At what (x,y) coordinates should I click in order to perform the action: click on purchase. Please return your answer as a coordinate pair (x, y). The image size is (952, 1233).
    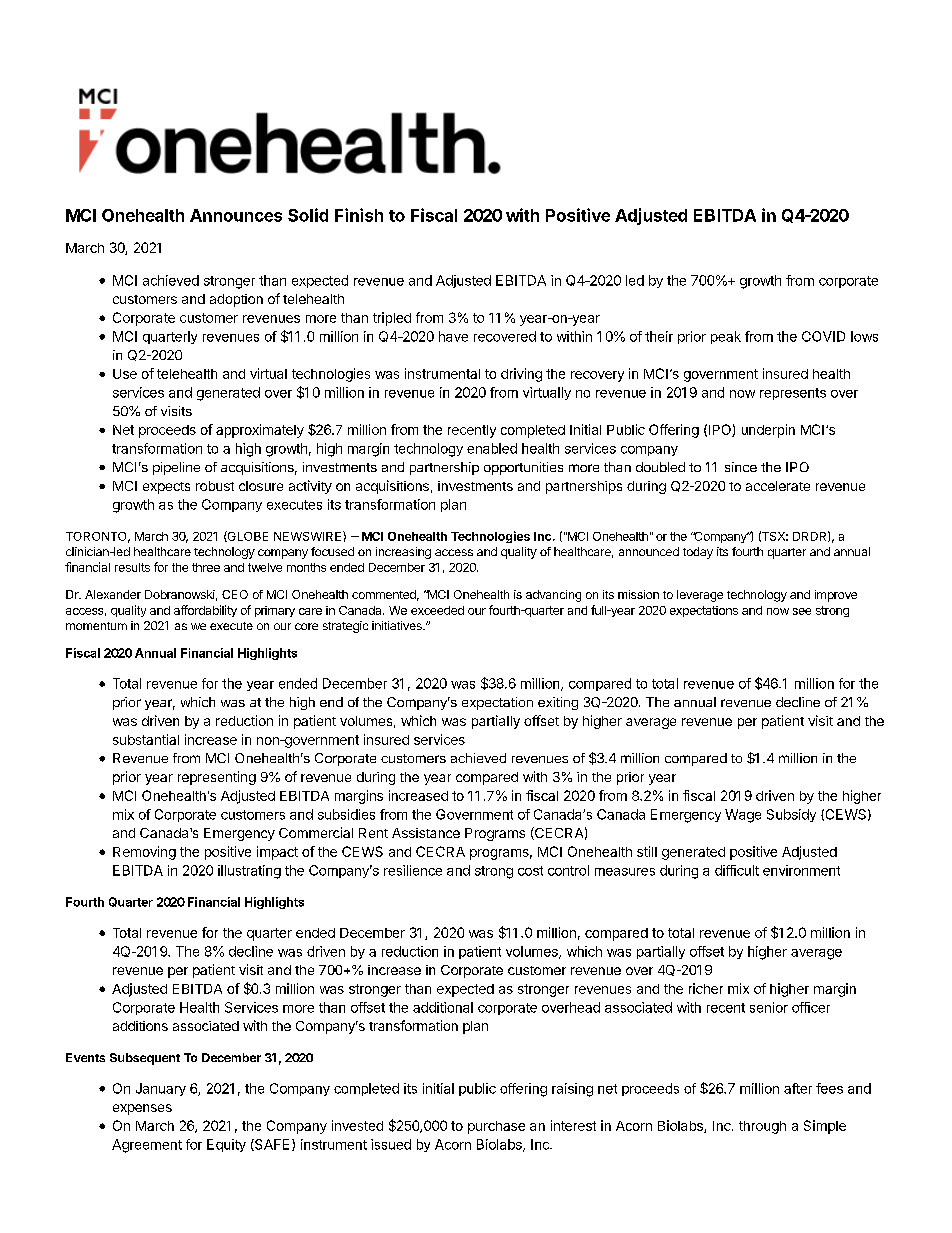
    Looking at the image, I should click on (496, 1127).
